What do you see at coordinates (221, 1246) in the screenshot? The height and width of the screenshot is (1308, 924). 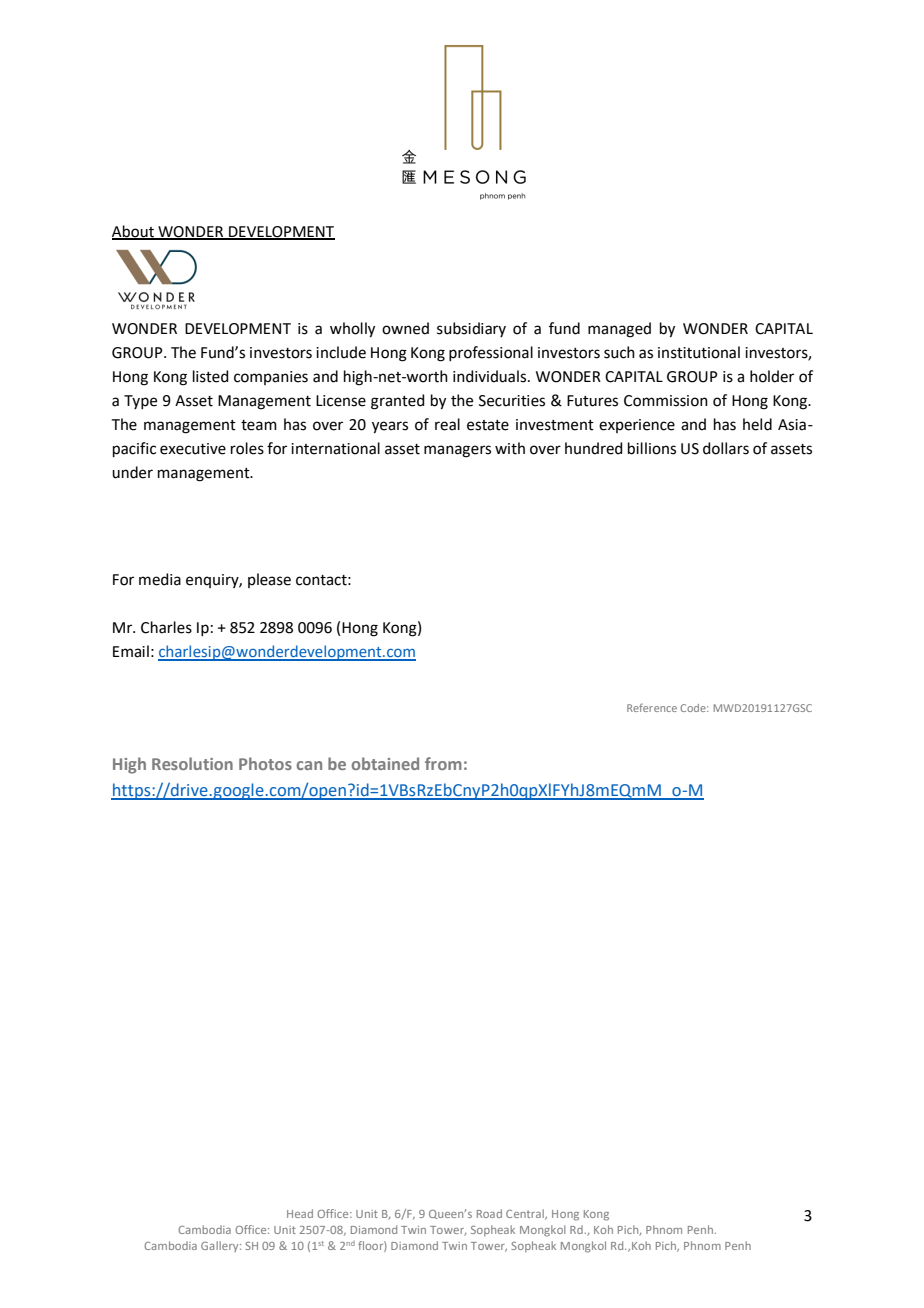 I see `Gallery` at bounding box center [221, 1246].
